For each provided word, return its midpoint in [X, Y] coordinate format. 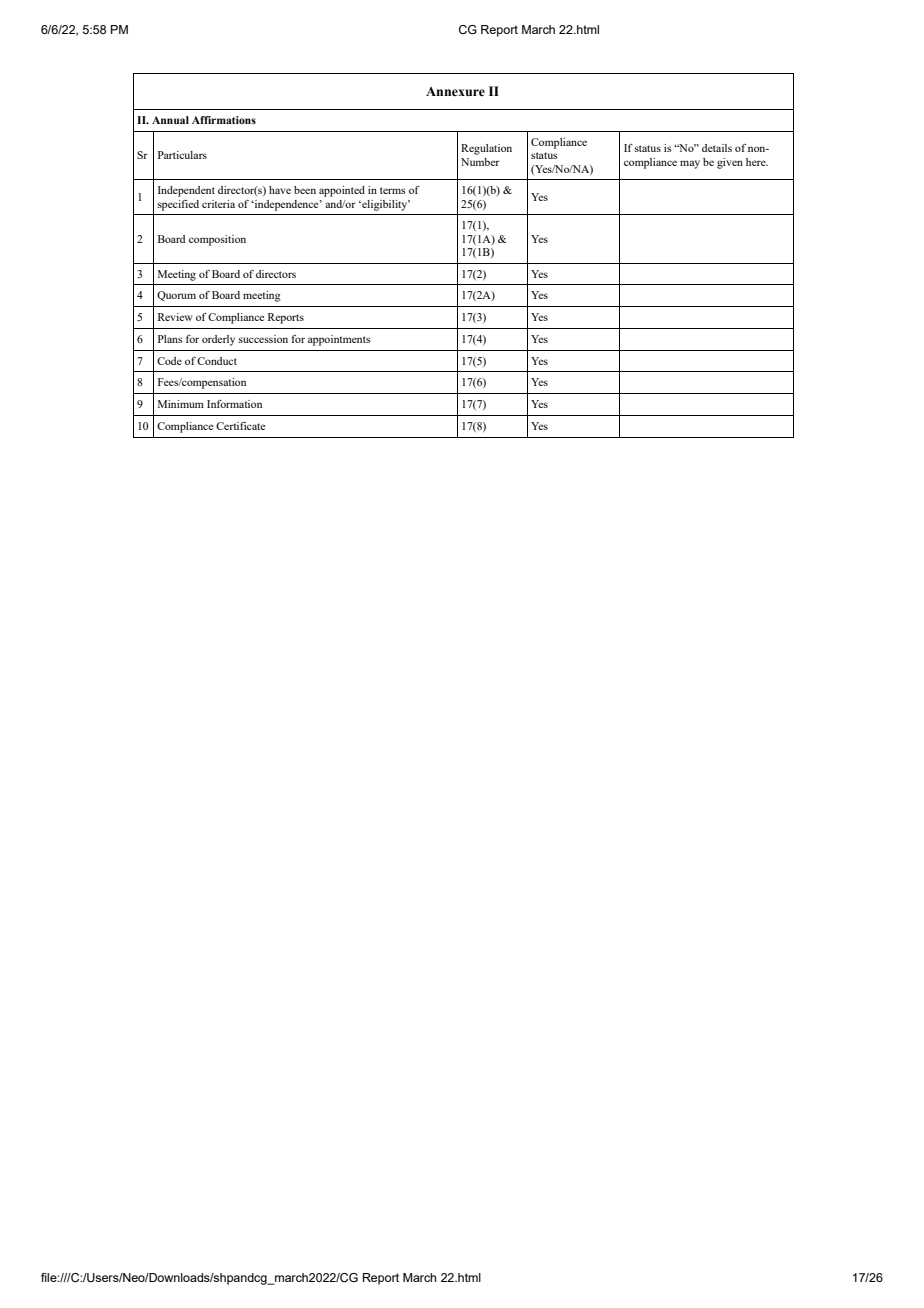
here [757, 162]
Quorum [176, 296]
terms [393, 190]
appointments [339, 340]
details [717, 148]
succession [263, 339]
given [730, 163]
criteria [218, 204]
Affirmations [224, 120]
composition [217, 240]
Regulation [486, 149]
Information [234, 404]
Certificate [240, 426]
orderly [218, 340]
